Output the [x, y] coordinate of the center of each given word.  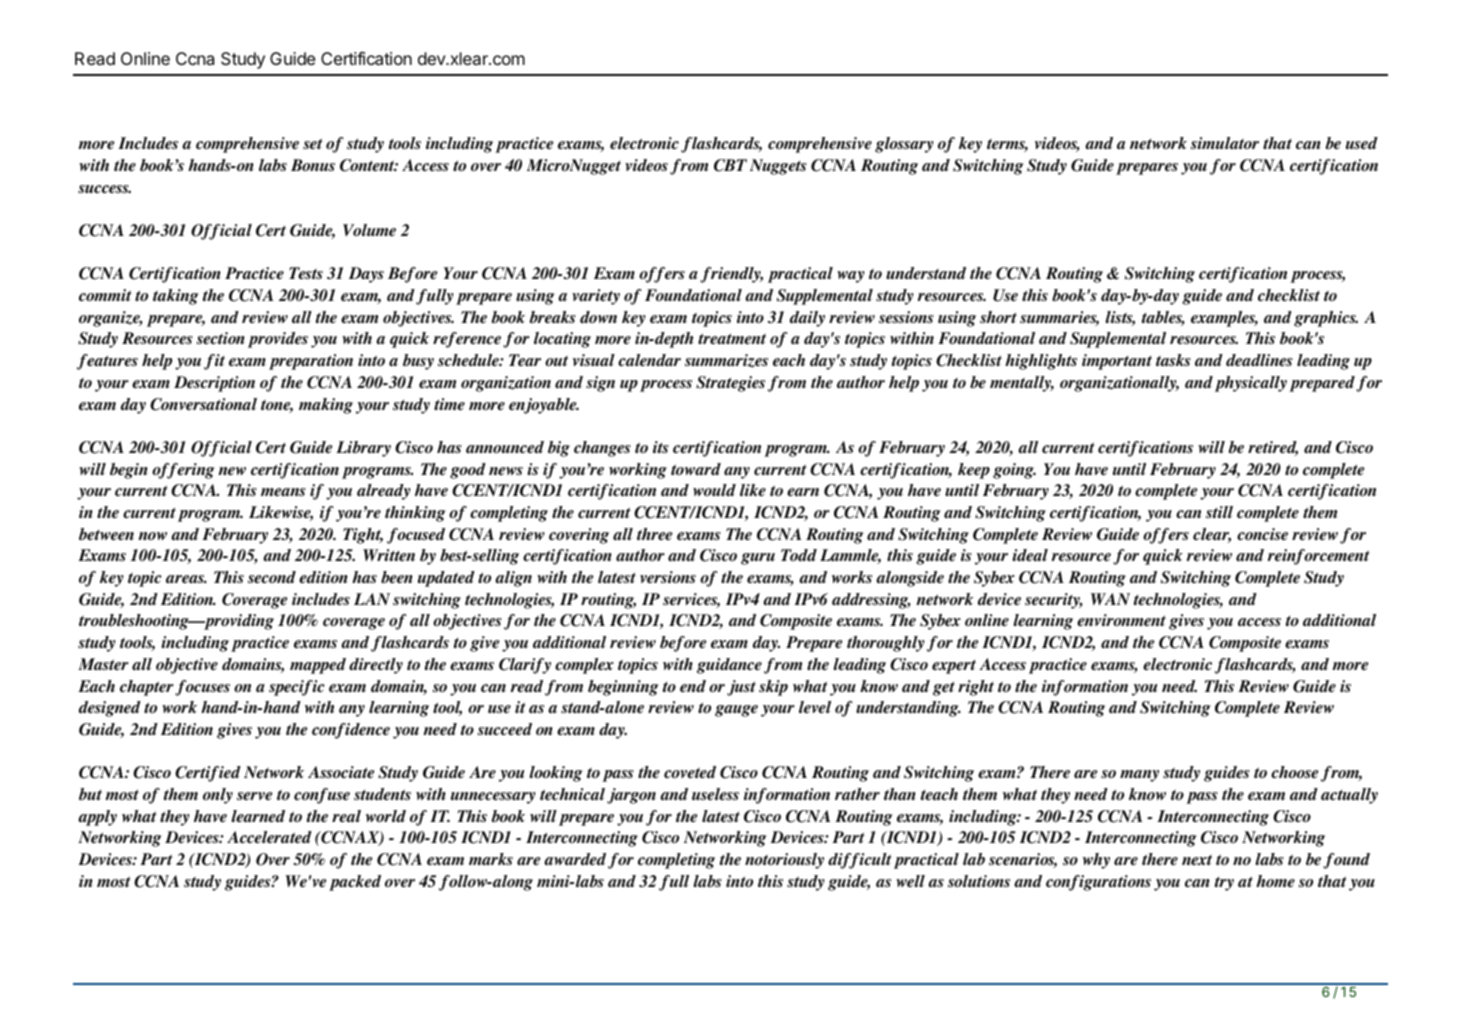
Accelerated [269, 837]
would [714, 490]
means [283, 492]
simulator [1225, 143]
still [1219, 512]
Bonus [313, 165]
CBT [730, 165]
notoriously [784, 861]
